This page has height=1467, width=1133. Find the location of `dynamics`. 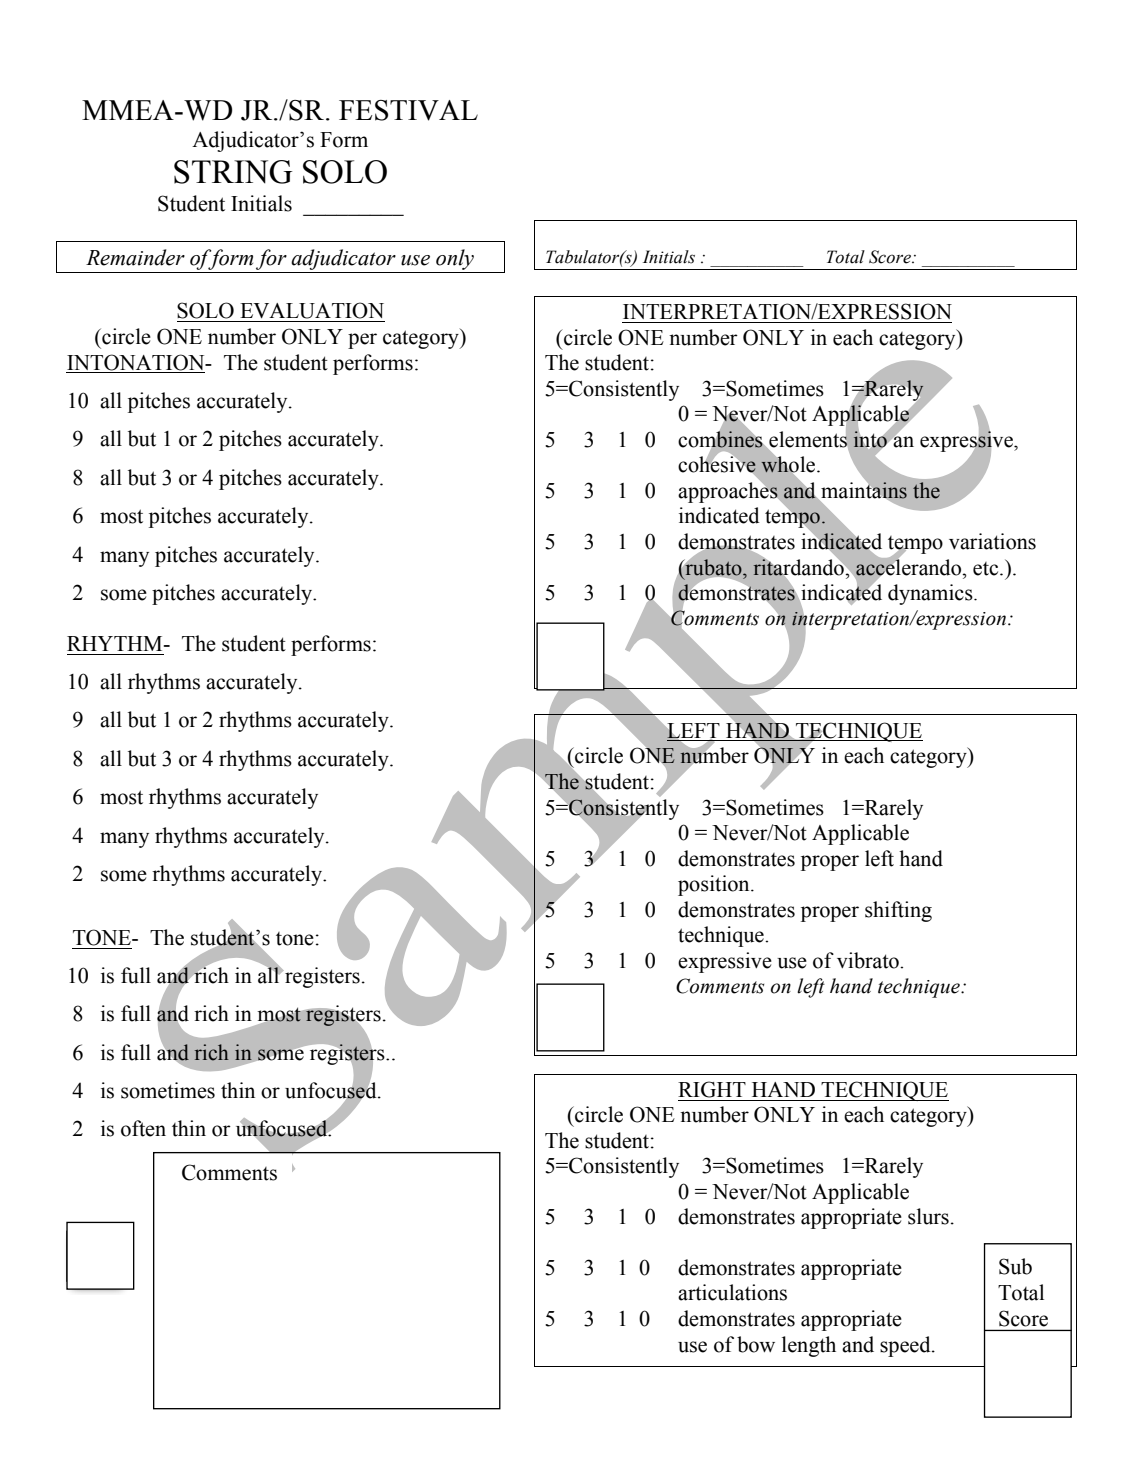

dynamics is located at coordinates (931, 594).
